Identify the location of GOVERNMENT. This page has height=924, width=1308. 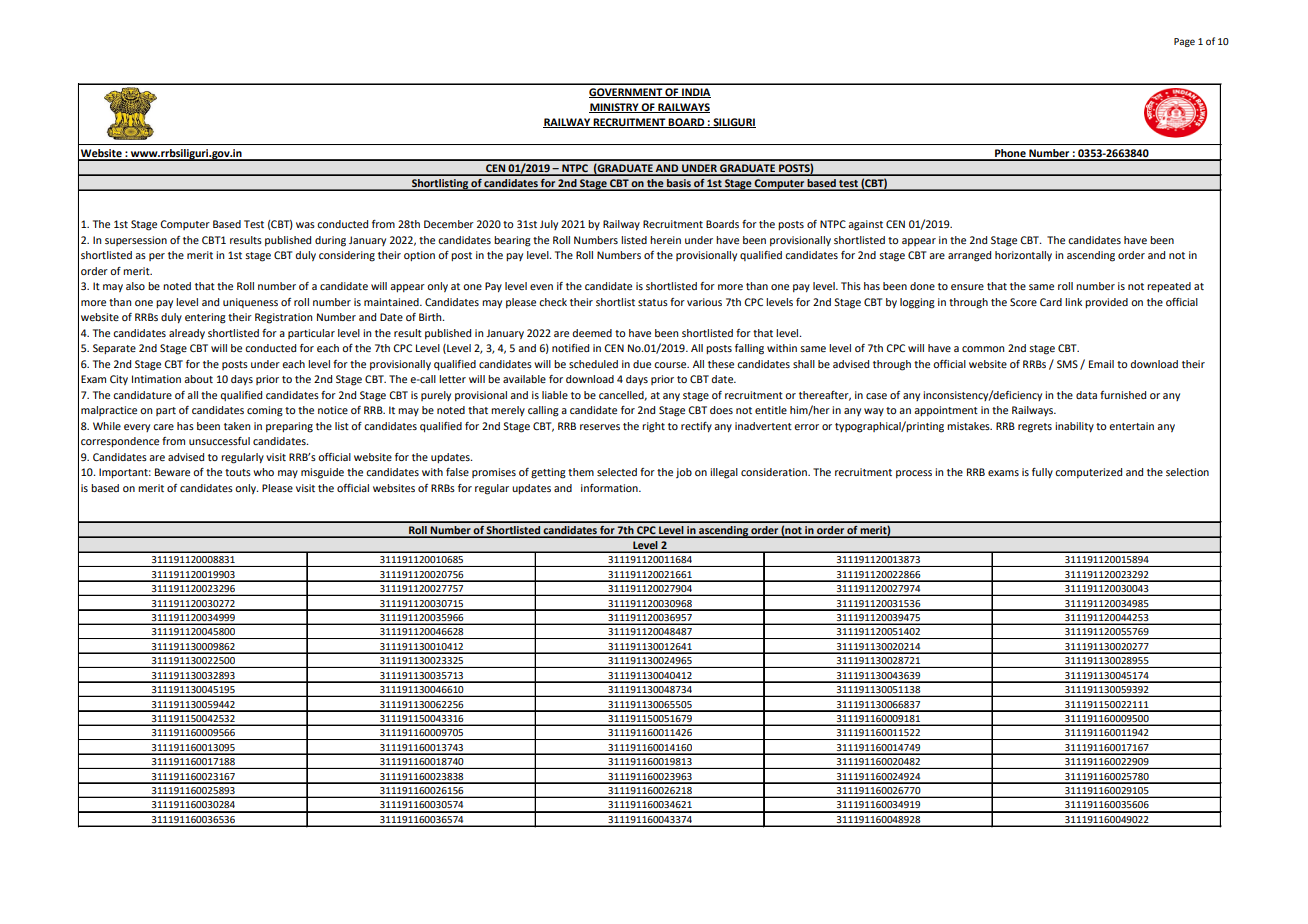
(626, 93).
